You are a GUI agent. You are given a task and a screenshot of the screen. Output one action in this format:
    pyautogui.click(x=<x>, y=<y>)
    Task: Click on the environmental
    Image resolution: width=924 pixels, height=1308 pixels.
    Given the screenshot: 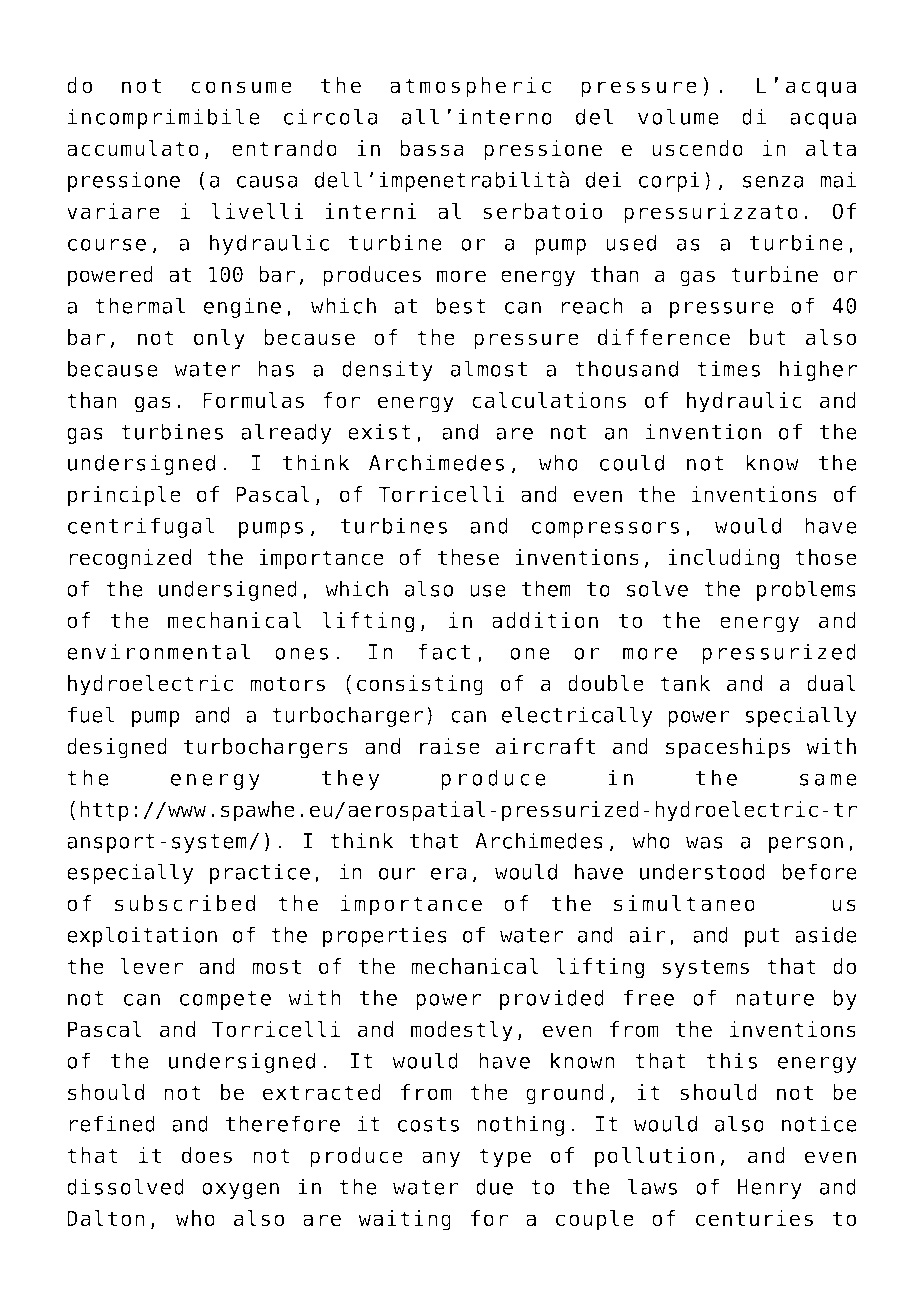 What is the action you would take?
    pyautogui.click(x=158, y=651)
